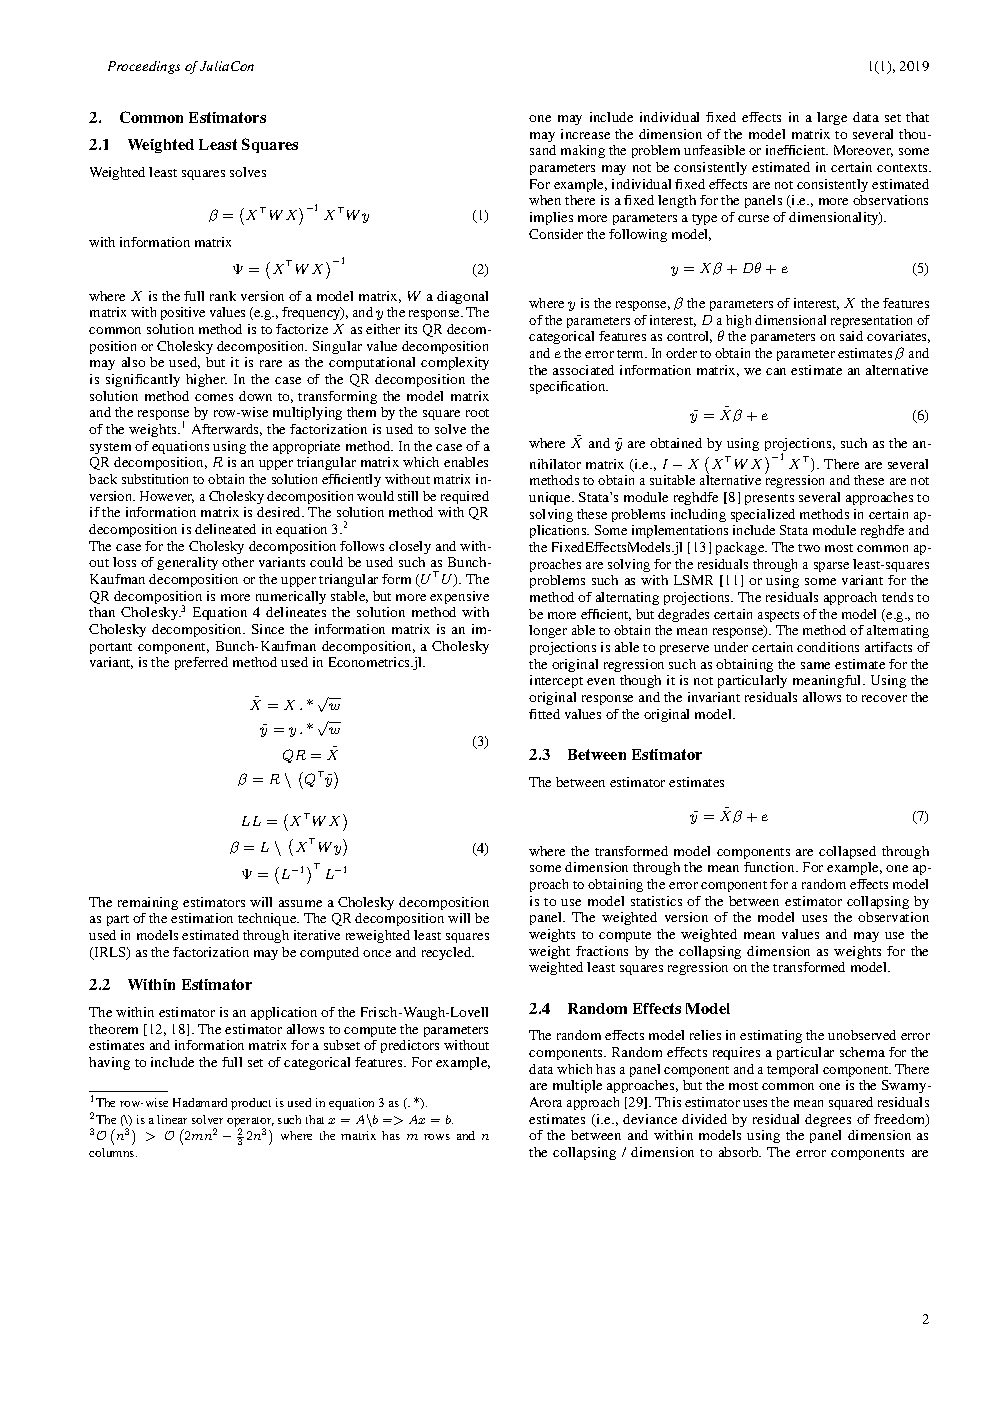 Image resolution: width=996 pixels, height=1408 pixels. What do you see at coordinates (585, 134) in the screenshot?
I see `increase` at bounding box center [585, 134].
